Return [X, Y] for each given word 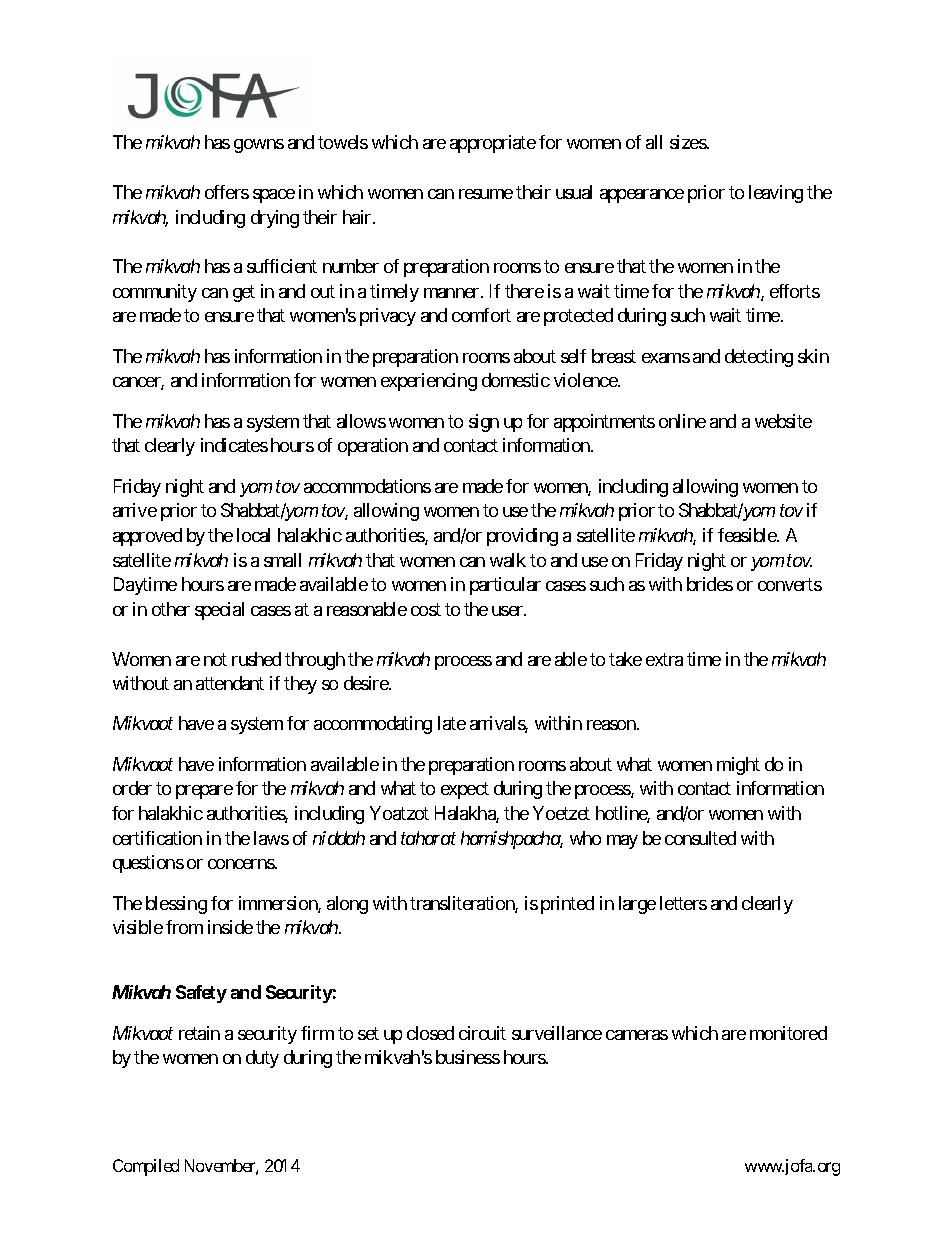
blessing [176, 905]
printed [567, 905]
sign [484, 423]
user [508, 611]
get [244, 293]
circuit [482, 1033]
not [215, 659]
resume [486, 194]
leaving [776, 194]
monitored [788, 1033]
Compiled [146, 1167]
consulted [700, 838]
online [682, 421]
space [274, 196]
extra [664, 659]
